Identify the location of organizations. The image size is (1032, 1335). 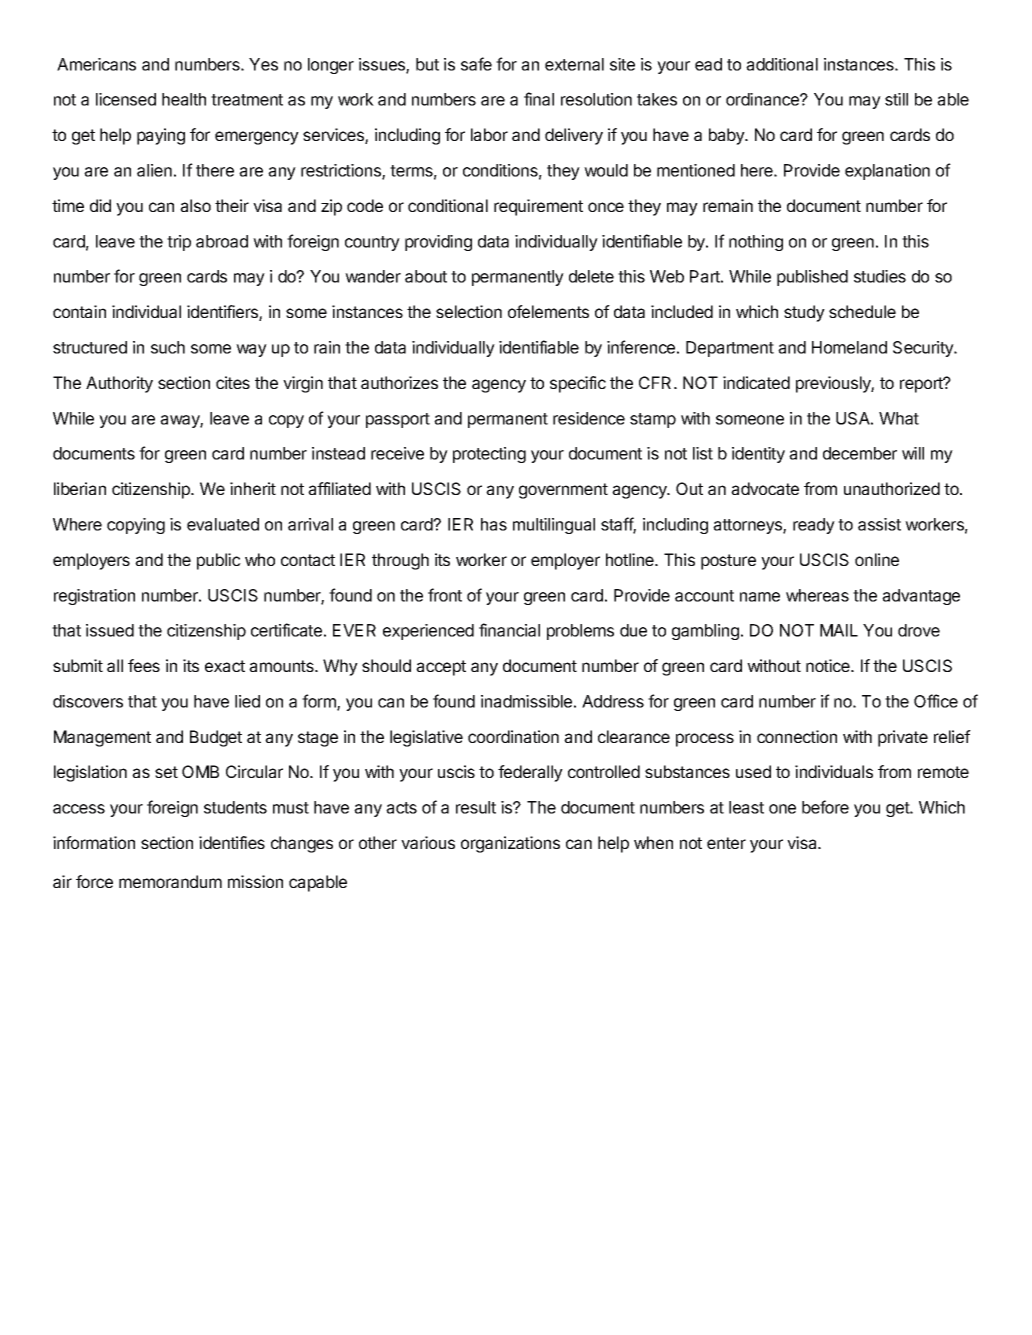
(510, 844).
